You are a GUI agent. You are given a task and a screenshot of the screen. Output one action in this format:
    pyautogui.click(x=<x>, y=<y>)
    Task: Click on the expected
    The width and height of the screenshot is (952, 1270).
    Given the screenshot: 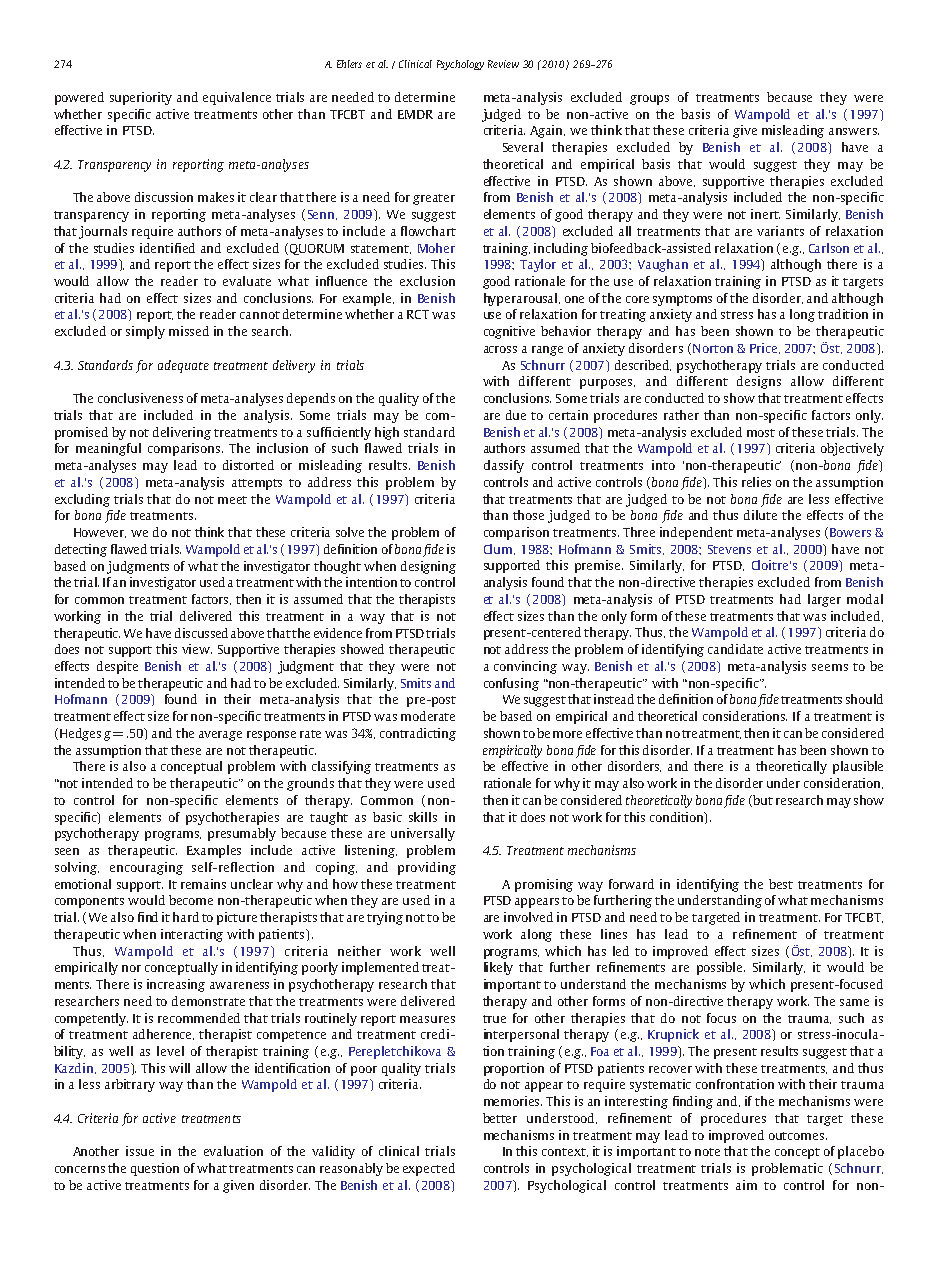 What is the action you would take?
    pyautogui.click(x=429, y=1169)
